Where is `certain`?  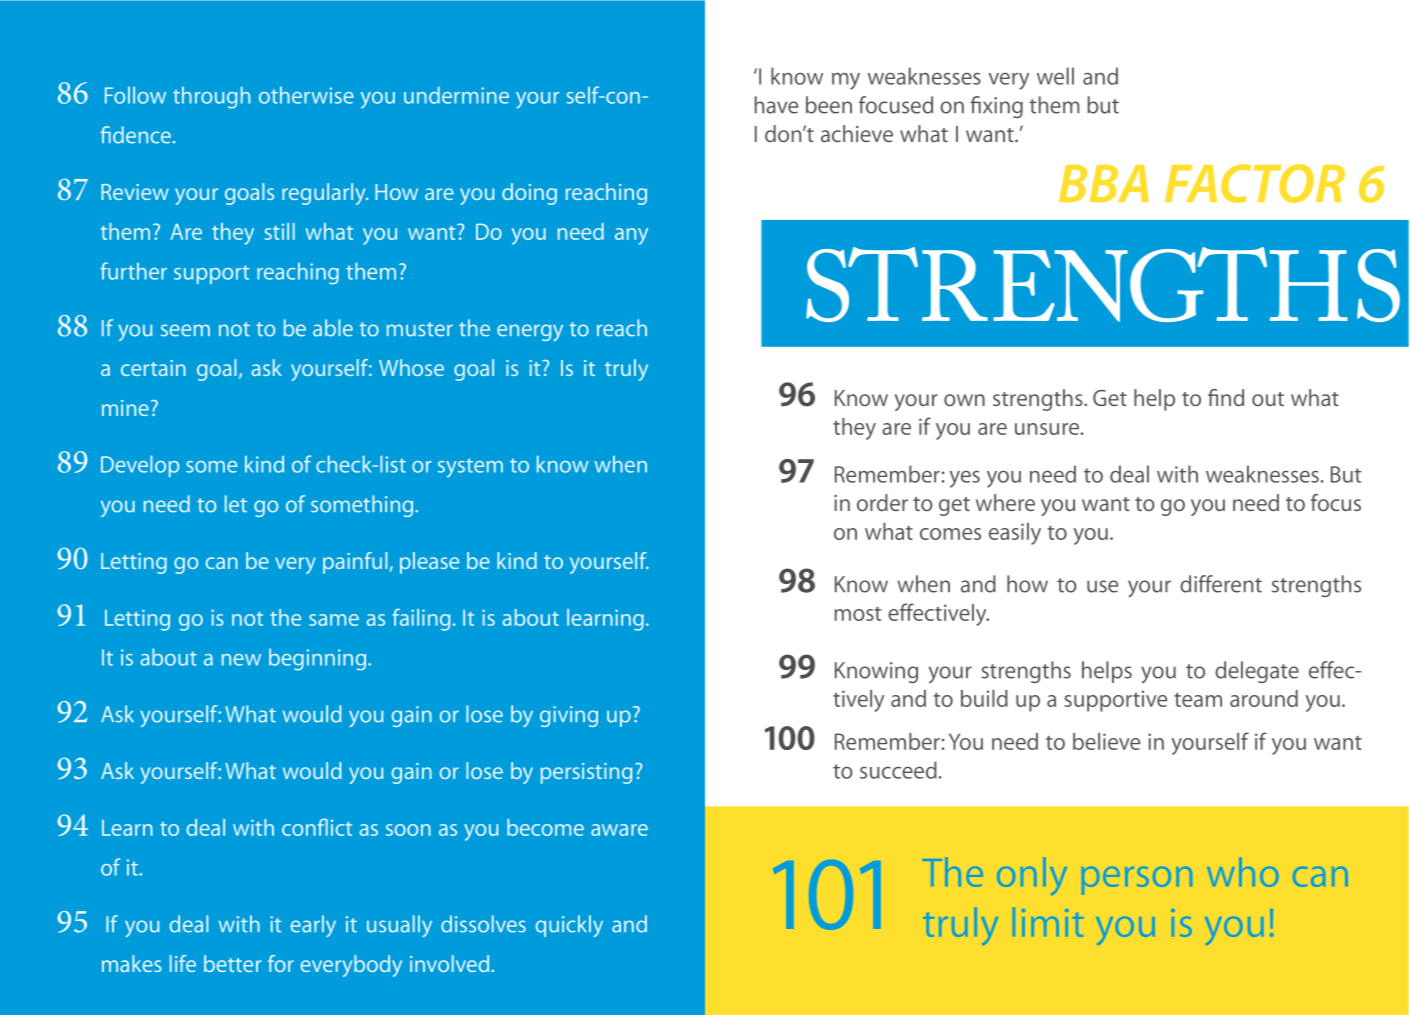 certain is located at coordinates (153, 368).
